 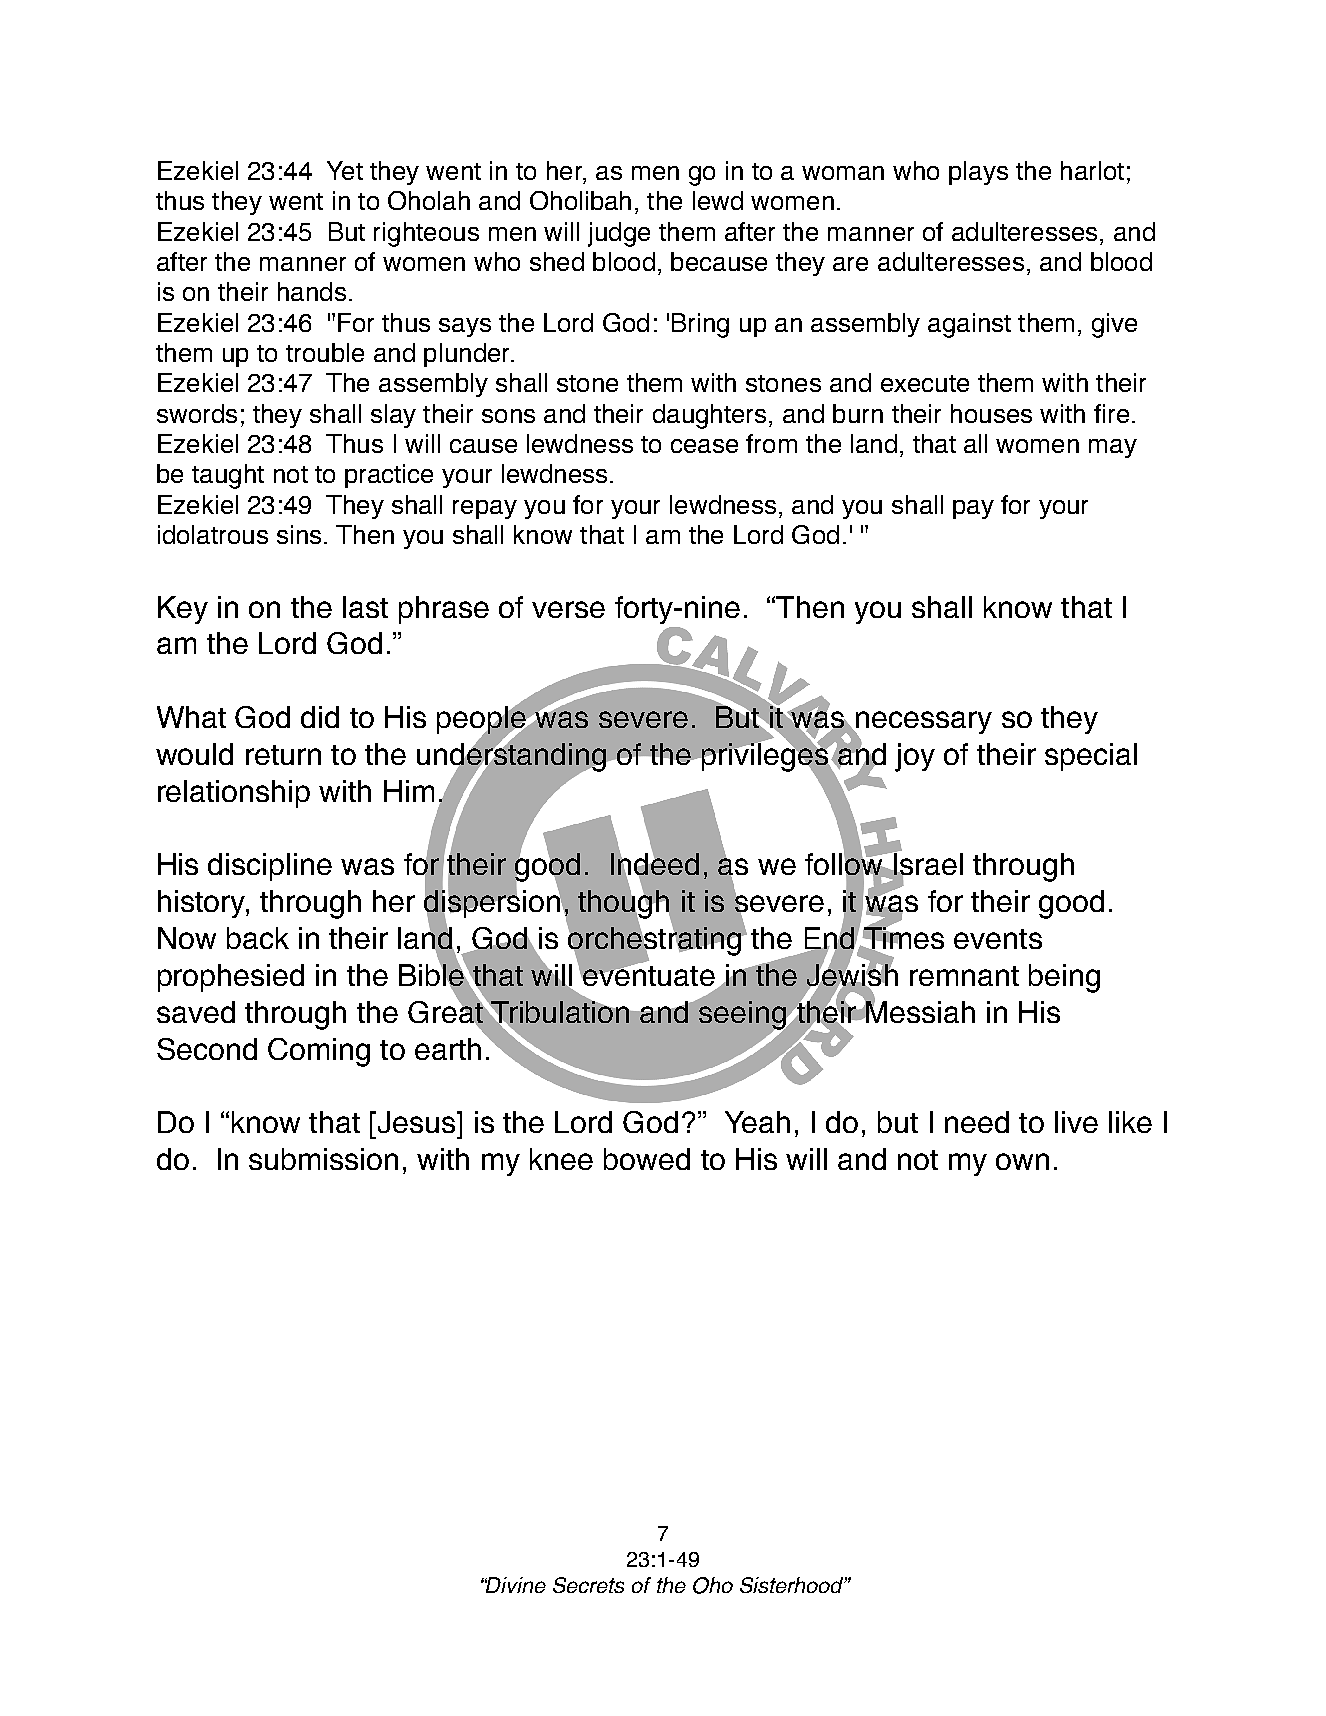 What do you see at coordinates (978, 173) in the page?
I see `plays` at bounding box center [978, 173].
